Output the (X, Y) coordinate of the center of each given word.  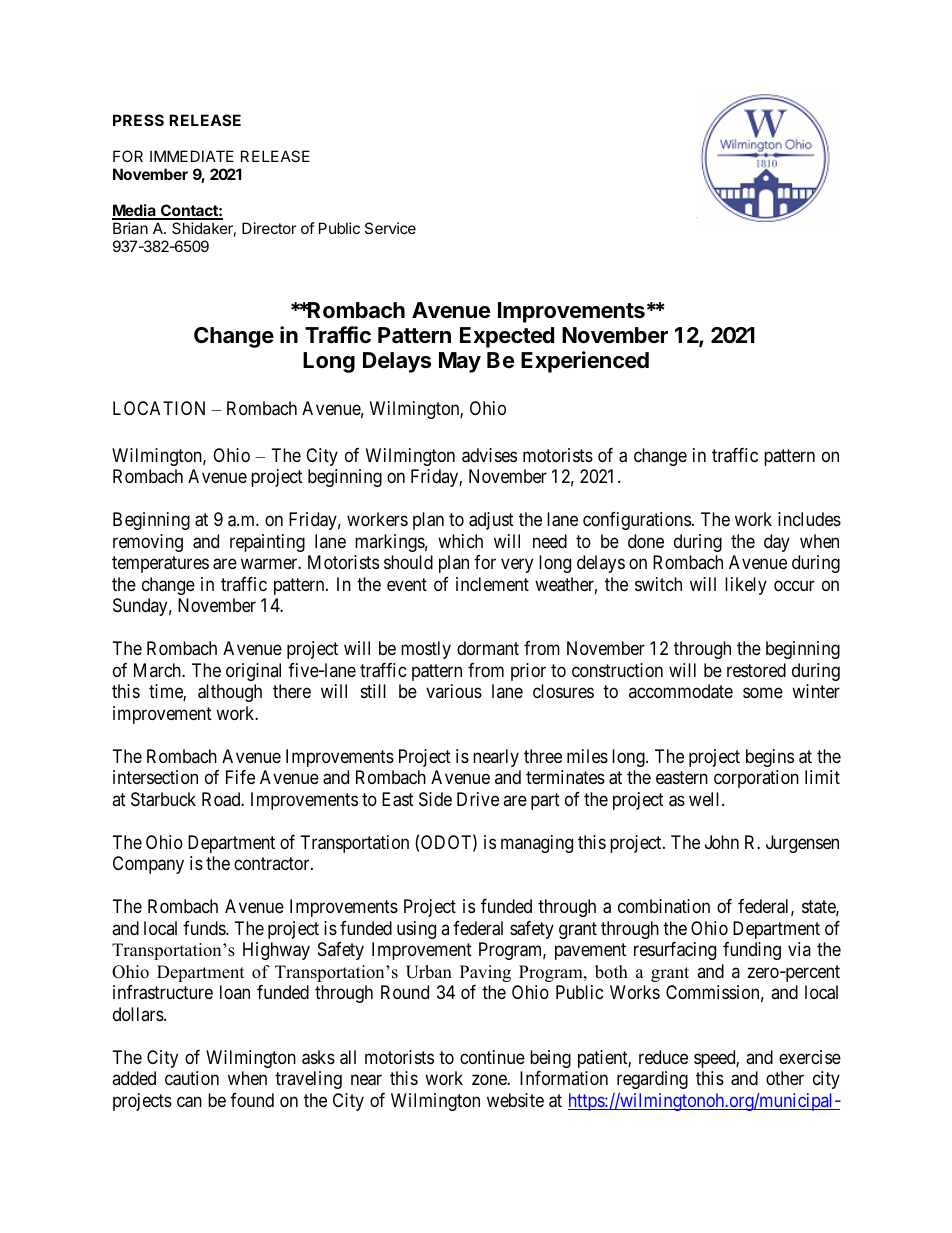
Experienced (585, 362)
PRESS (138, 120)
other (785, 1078)
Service (390, 228)
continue (492, 1057)
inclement (492, 584)
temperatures (160, 565)
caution (192, 1078)
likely (746, 586)
